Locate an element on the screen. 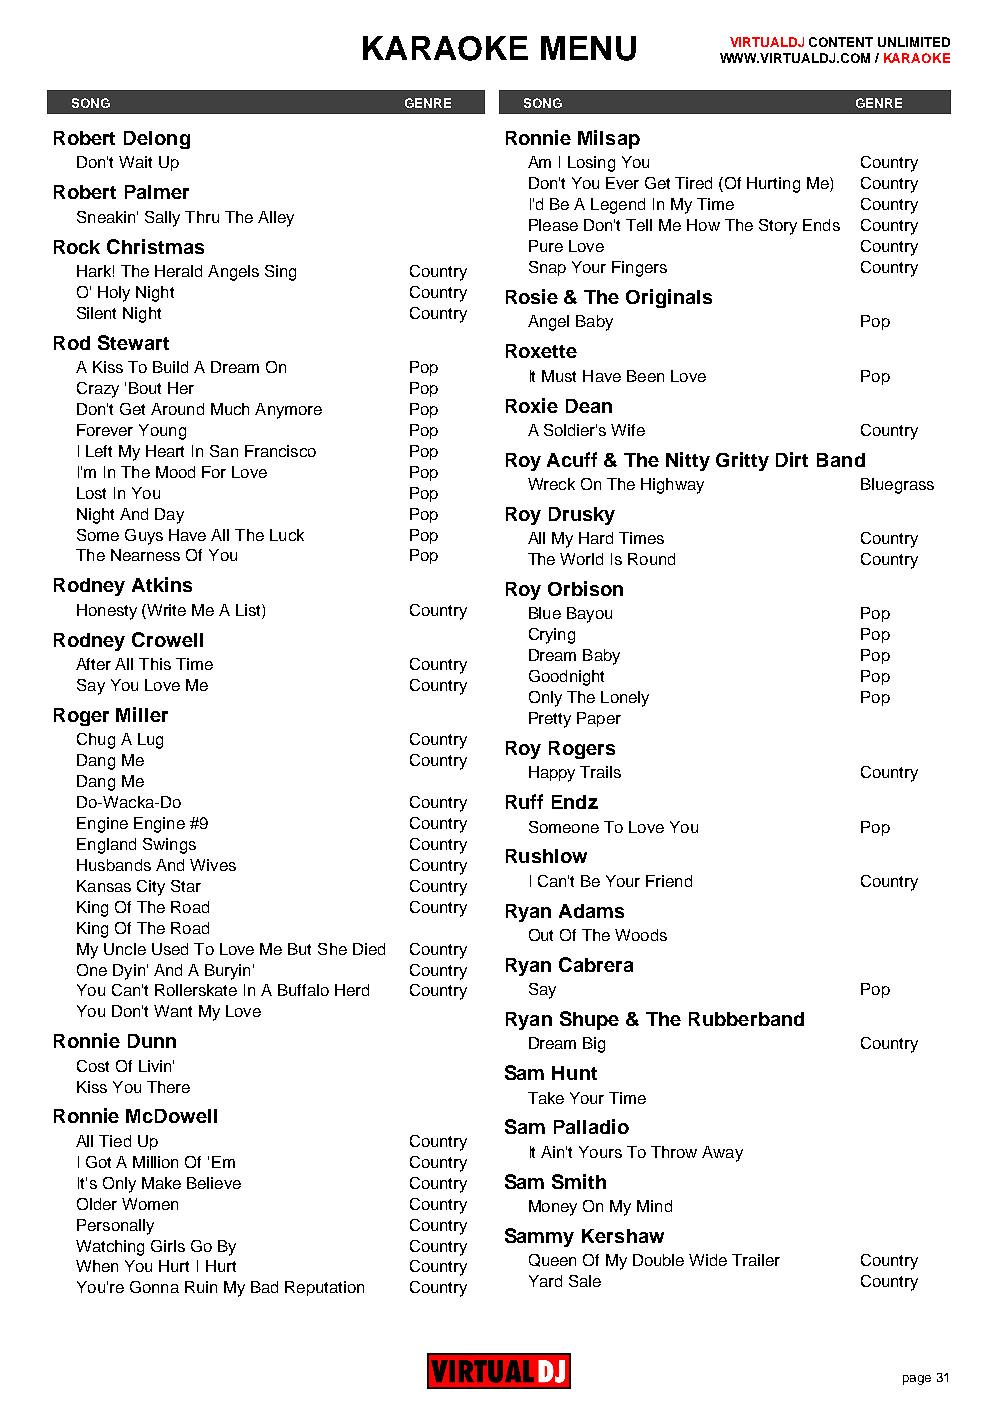  Adams is located at coordinates (591, 911).
